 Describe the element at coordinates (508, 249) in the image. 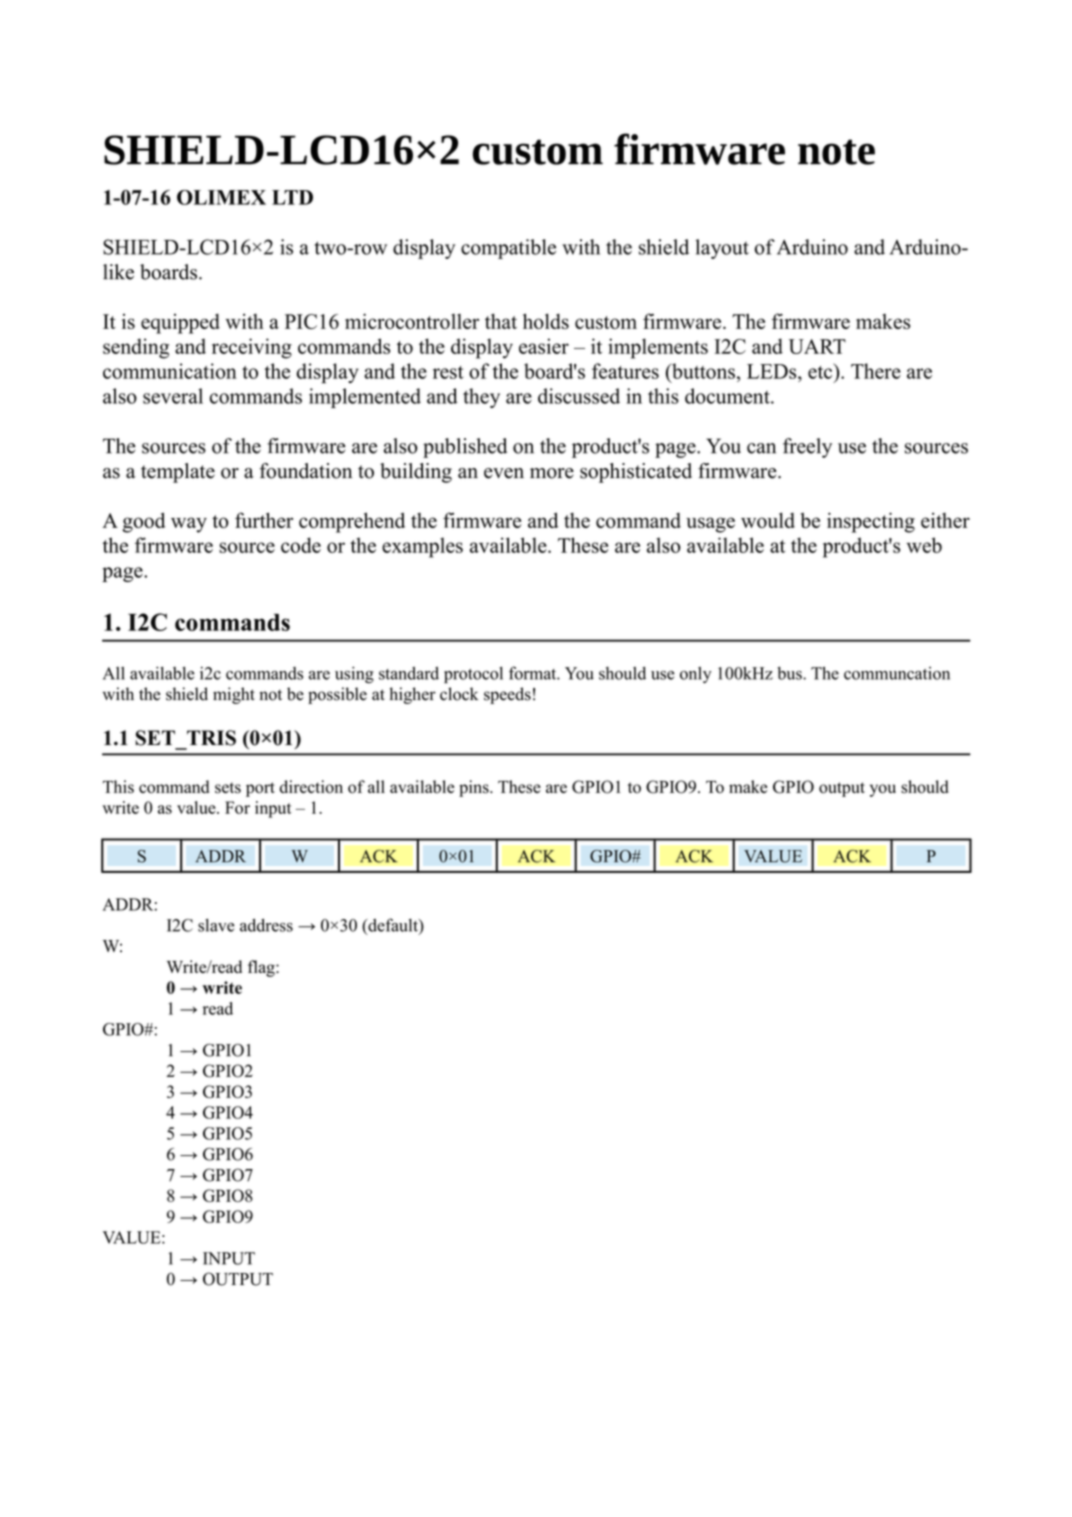

I see `compatible` at that location.
